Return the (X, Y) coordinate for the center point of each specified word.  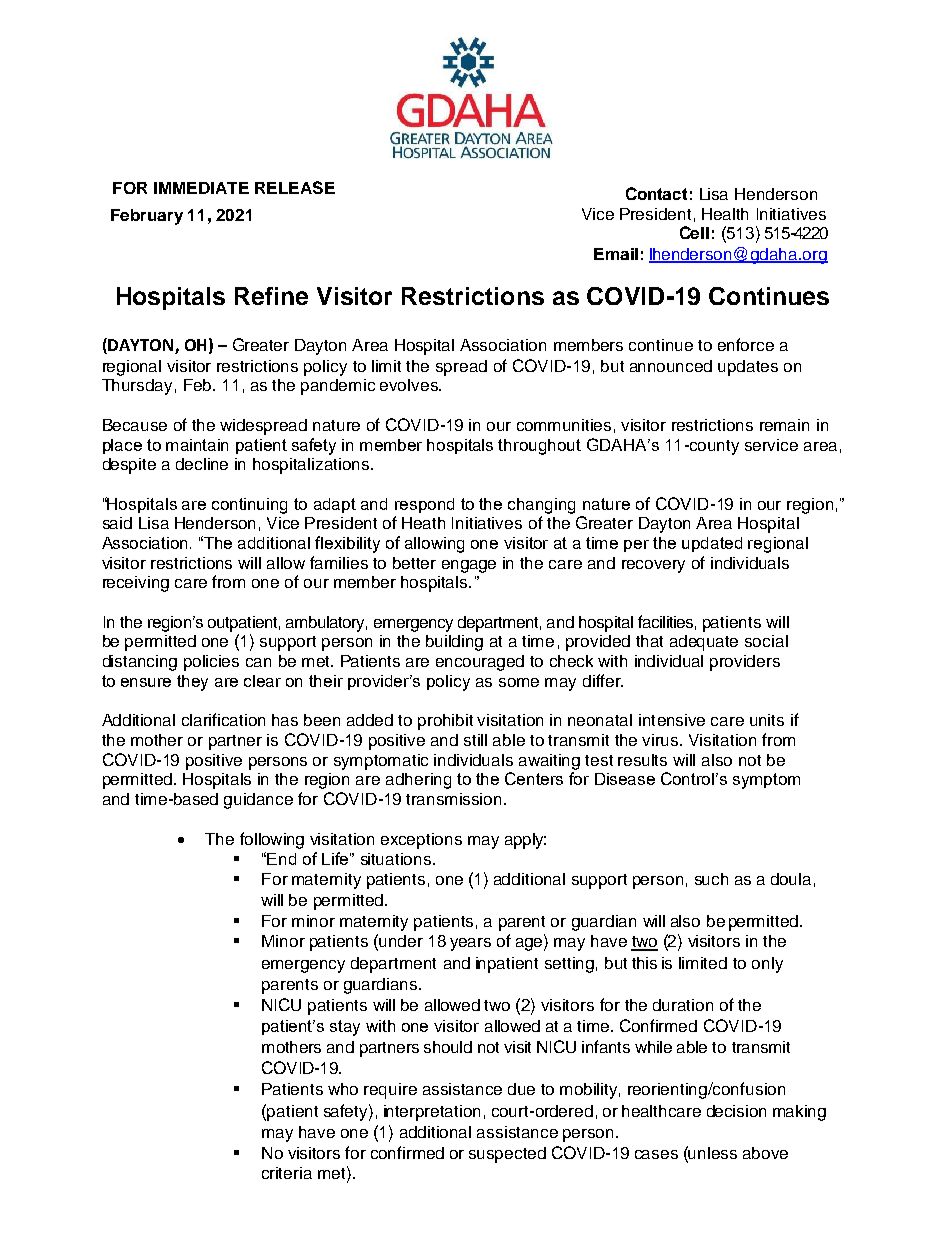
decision (736, 1111)
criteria (287, 1173)
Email (616, 254)
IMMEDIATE (201, 188)
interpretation (432, 1113)
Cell (694, 232)
